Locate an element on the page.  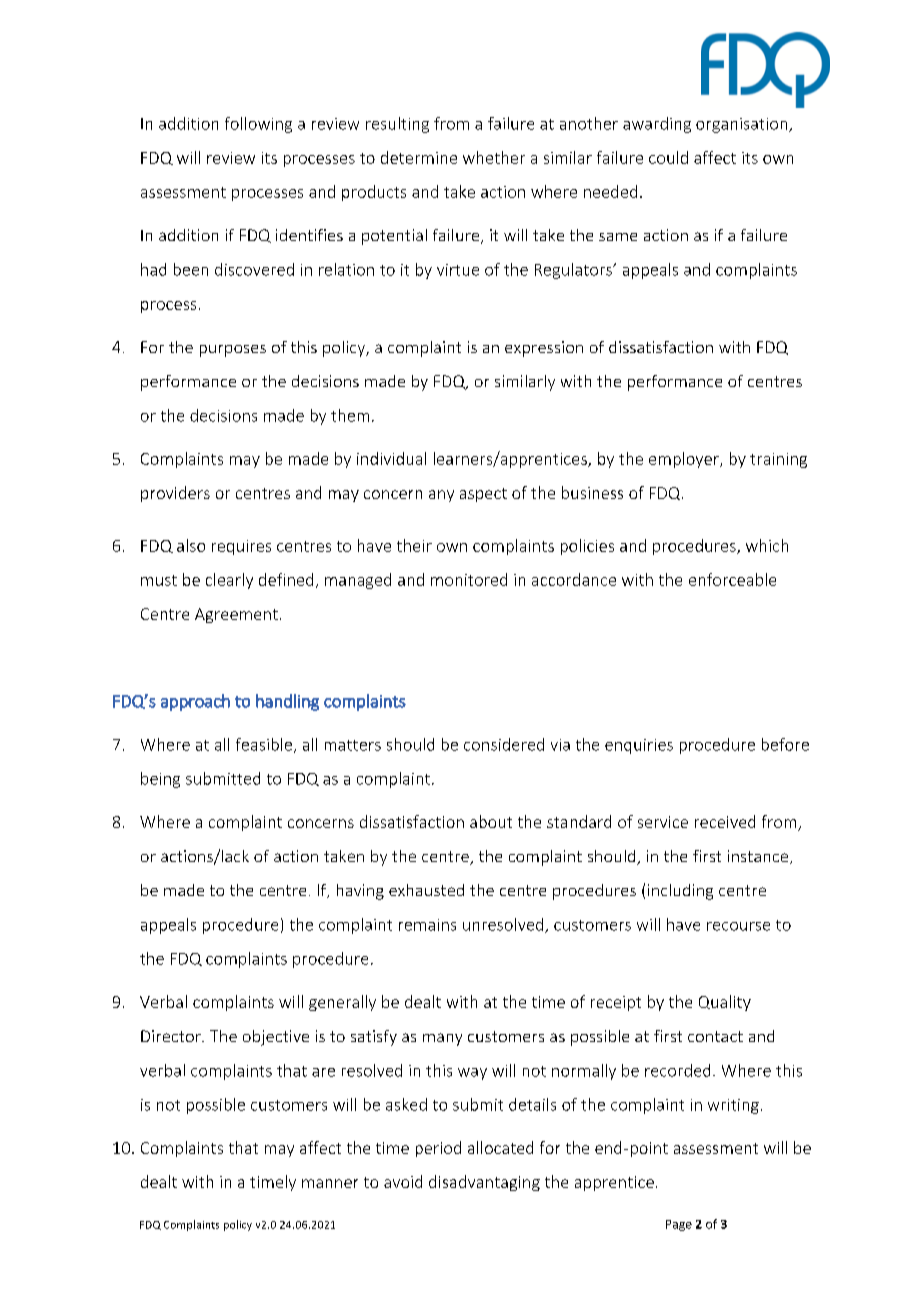
aspect is located at coordinates (483, 495).
